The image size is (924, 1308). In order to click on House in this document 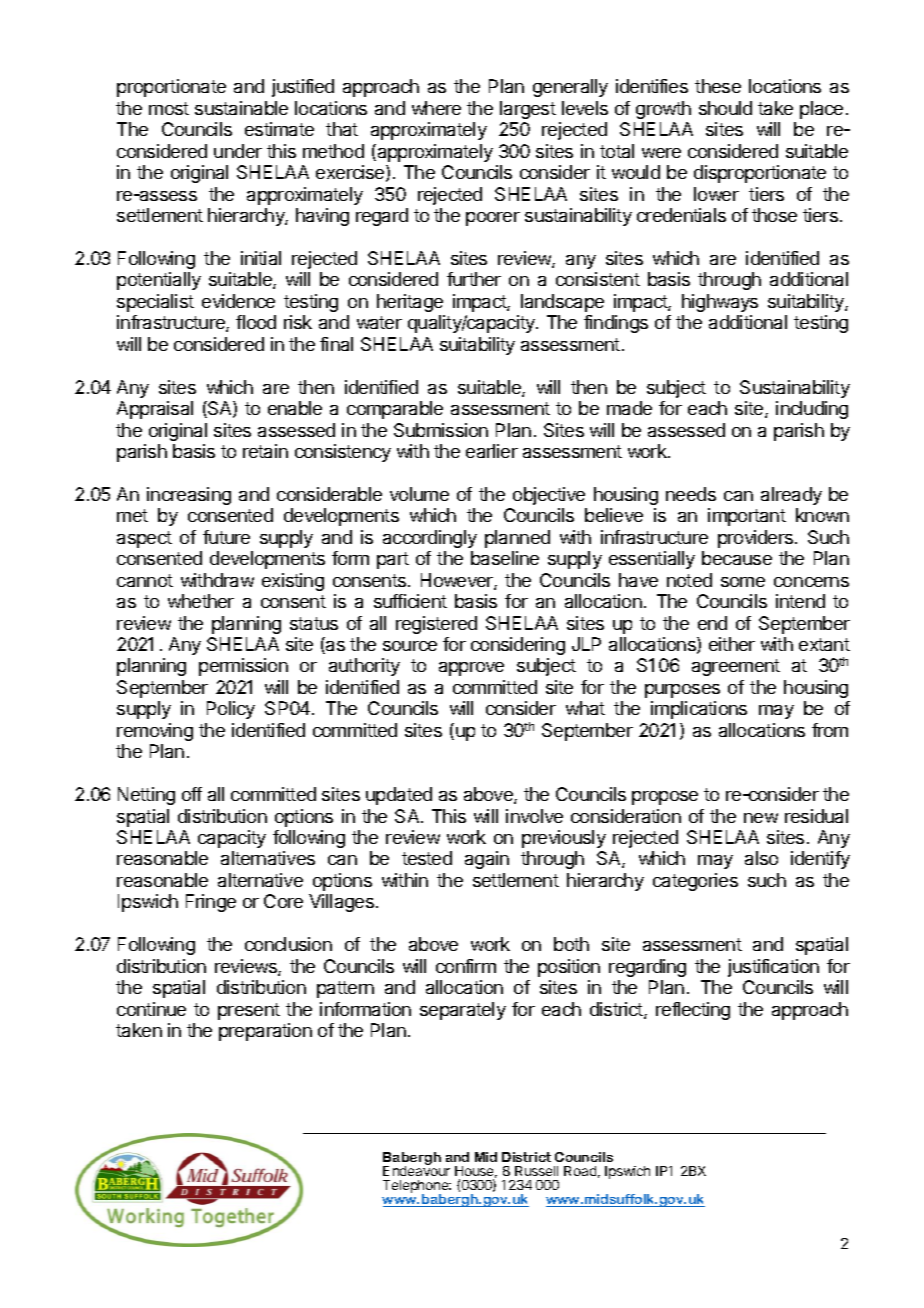, I will do `click(476, 1172)`.
